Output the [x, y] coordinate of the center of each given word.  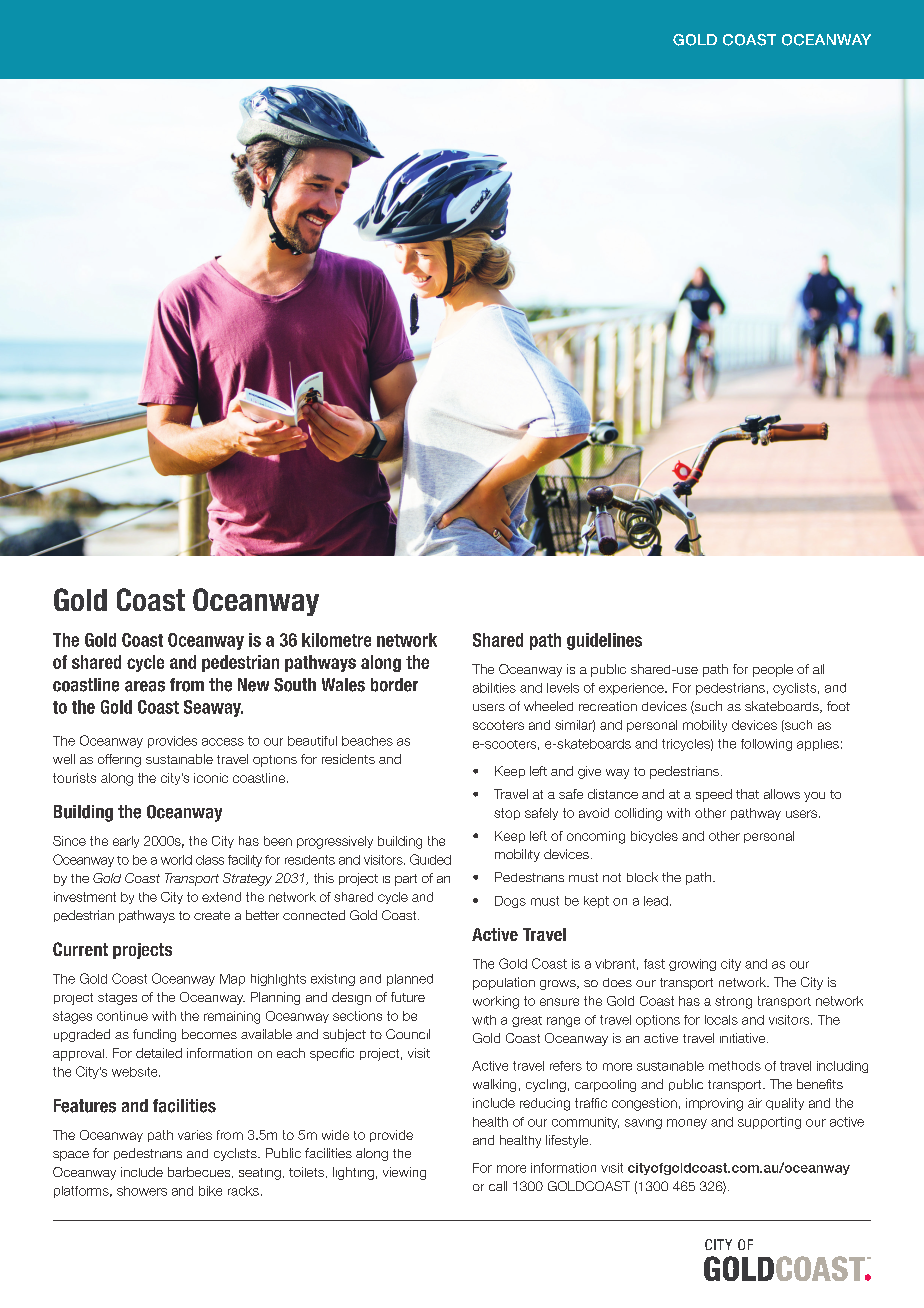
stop [507, 814]
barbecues [200, 1172]
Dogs [510, 902]
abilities [494, 688]
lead [656, 901]
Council [408, 1034]
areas [145, 686]
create [212, 915]
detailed [159, 1053]
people [773, 670]
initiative [744, 1038]
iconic [211, 778]
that [747, 794]
